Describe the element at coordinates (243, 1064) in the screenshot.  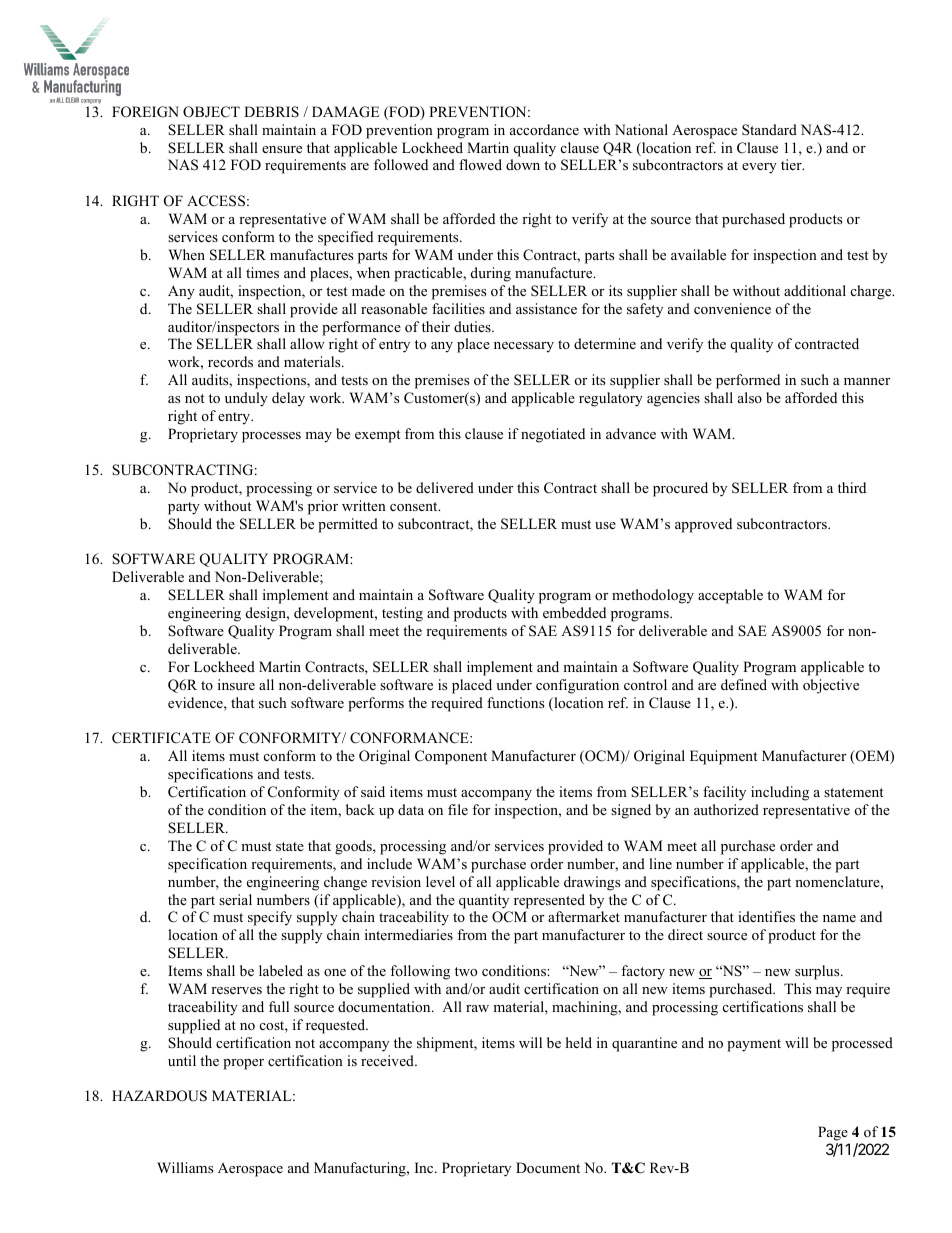
I see `proper` at that location.
